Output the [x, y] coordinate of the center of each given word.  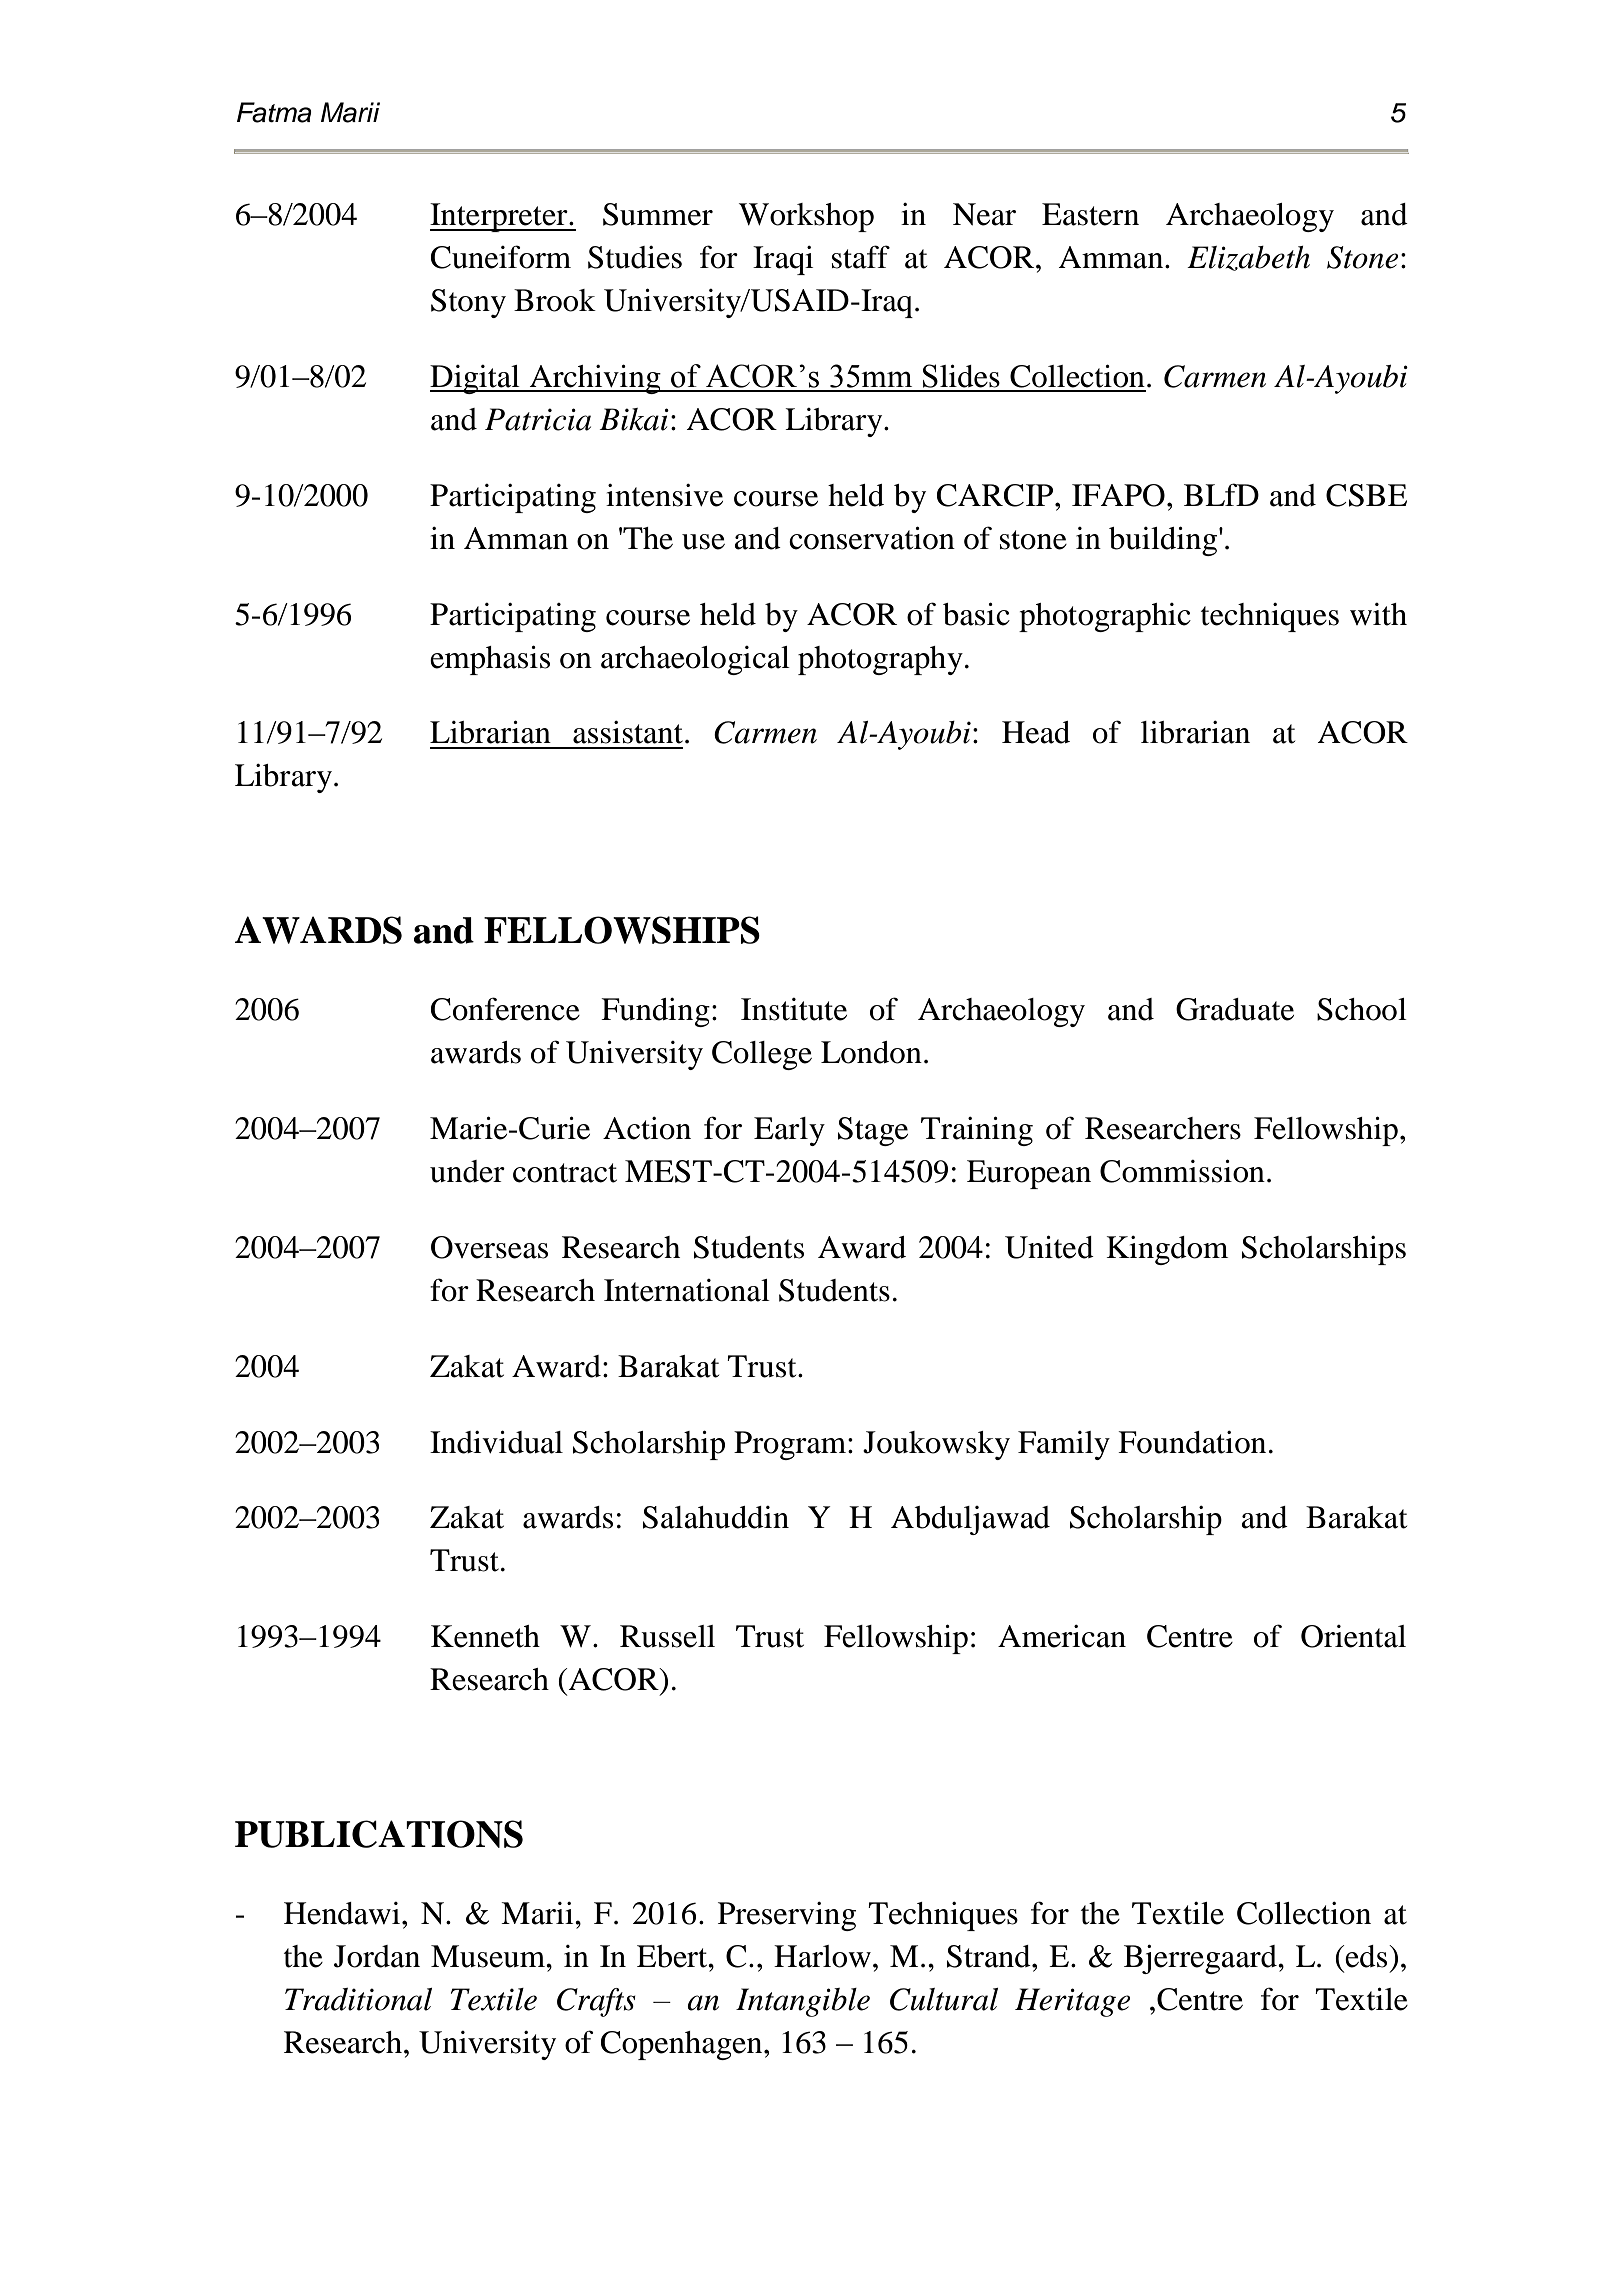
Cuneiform [501, 257]
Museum [489, 1956]
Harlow [822, 1956]
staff [861, 257]
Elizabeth [1248, 258]
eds [1367, 1956]
